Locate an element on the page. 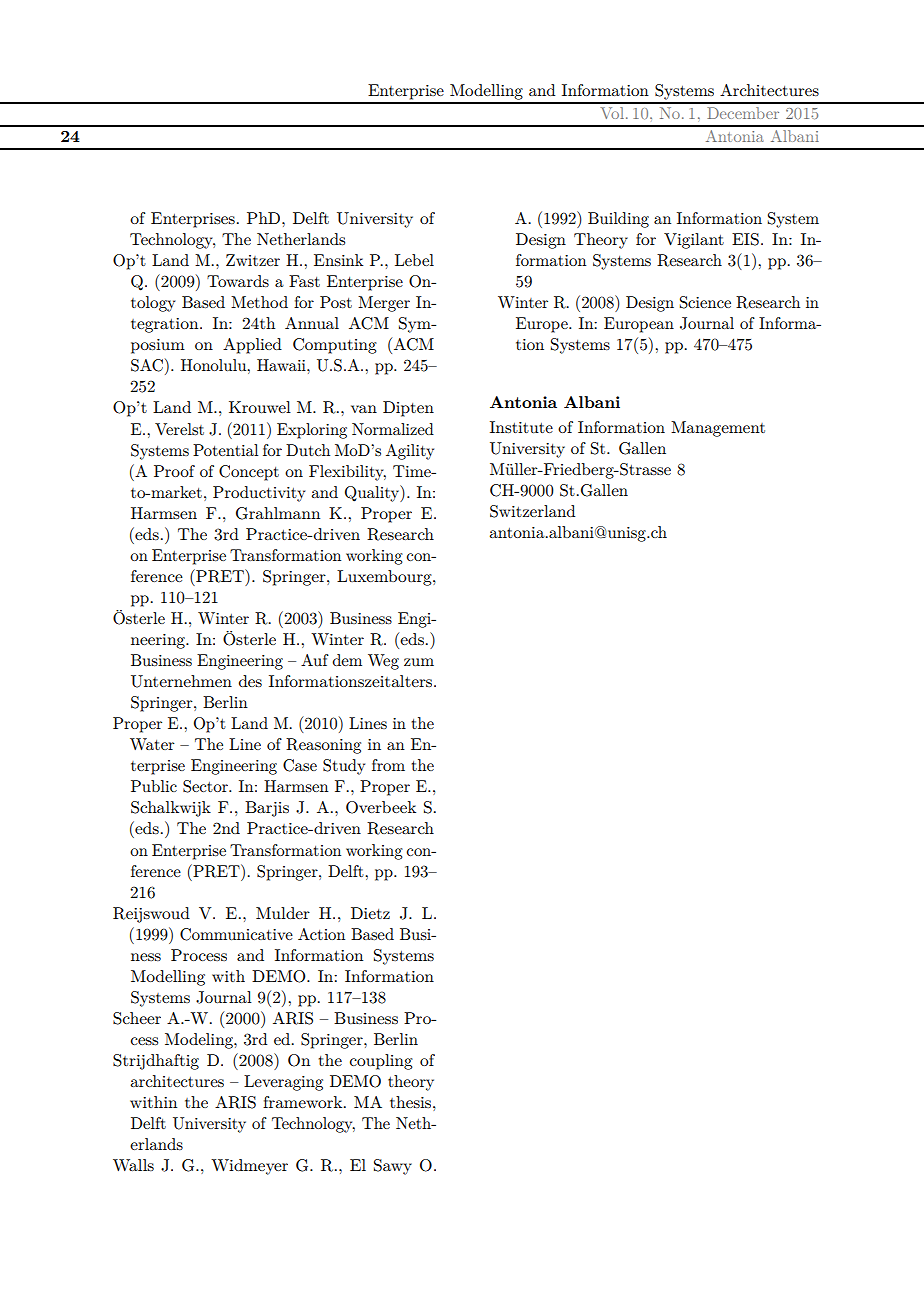  coupling is located at coordinates (381, 1062).
